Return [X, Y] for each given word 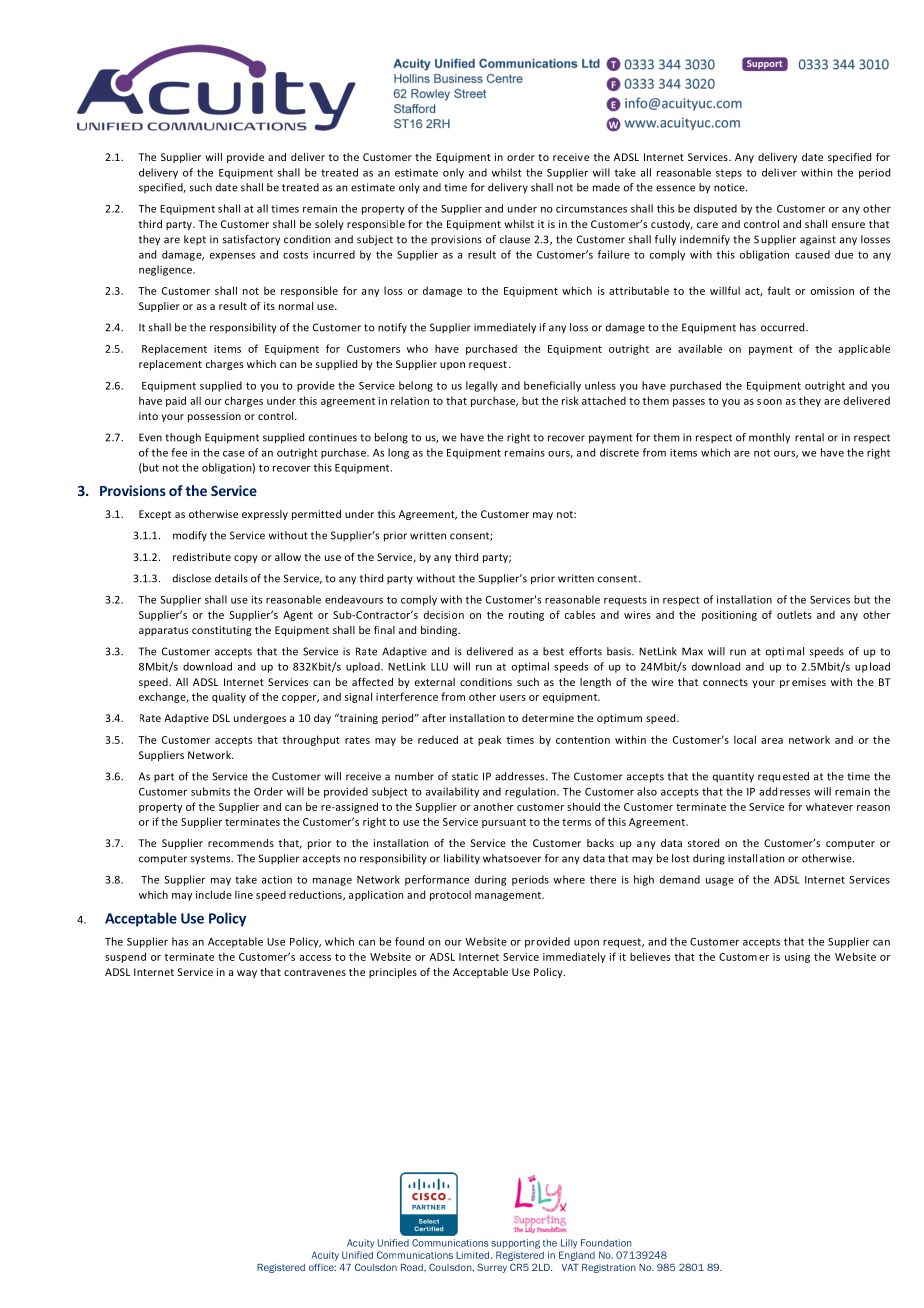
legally [482, 386]
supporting [515, 1244]
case [234, 454]
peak [490, 740]
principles [393, 973]
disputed [715, 209]
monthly [769, 438]
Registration [609, 1268]
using [797, 958]
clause [515, 239]
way [247, 974]
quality [229, 697]
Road [413, 1267]
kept [195, 240]
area [772, 741]
